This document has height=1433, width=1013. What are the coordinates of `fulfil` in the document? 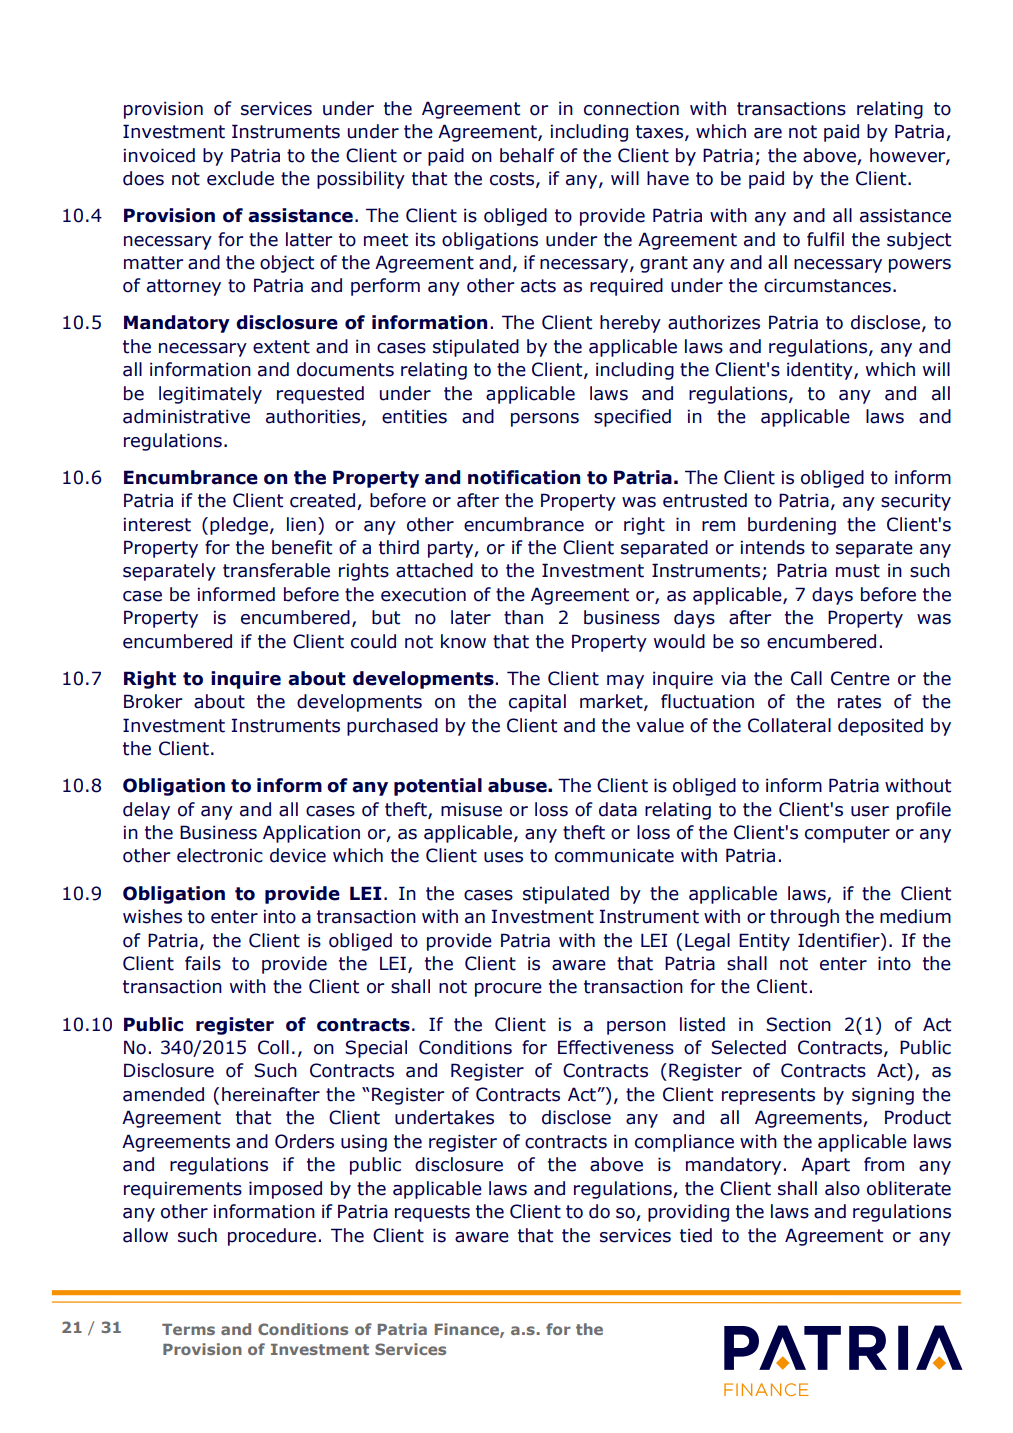 It's located at (825, 239).
